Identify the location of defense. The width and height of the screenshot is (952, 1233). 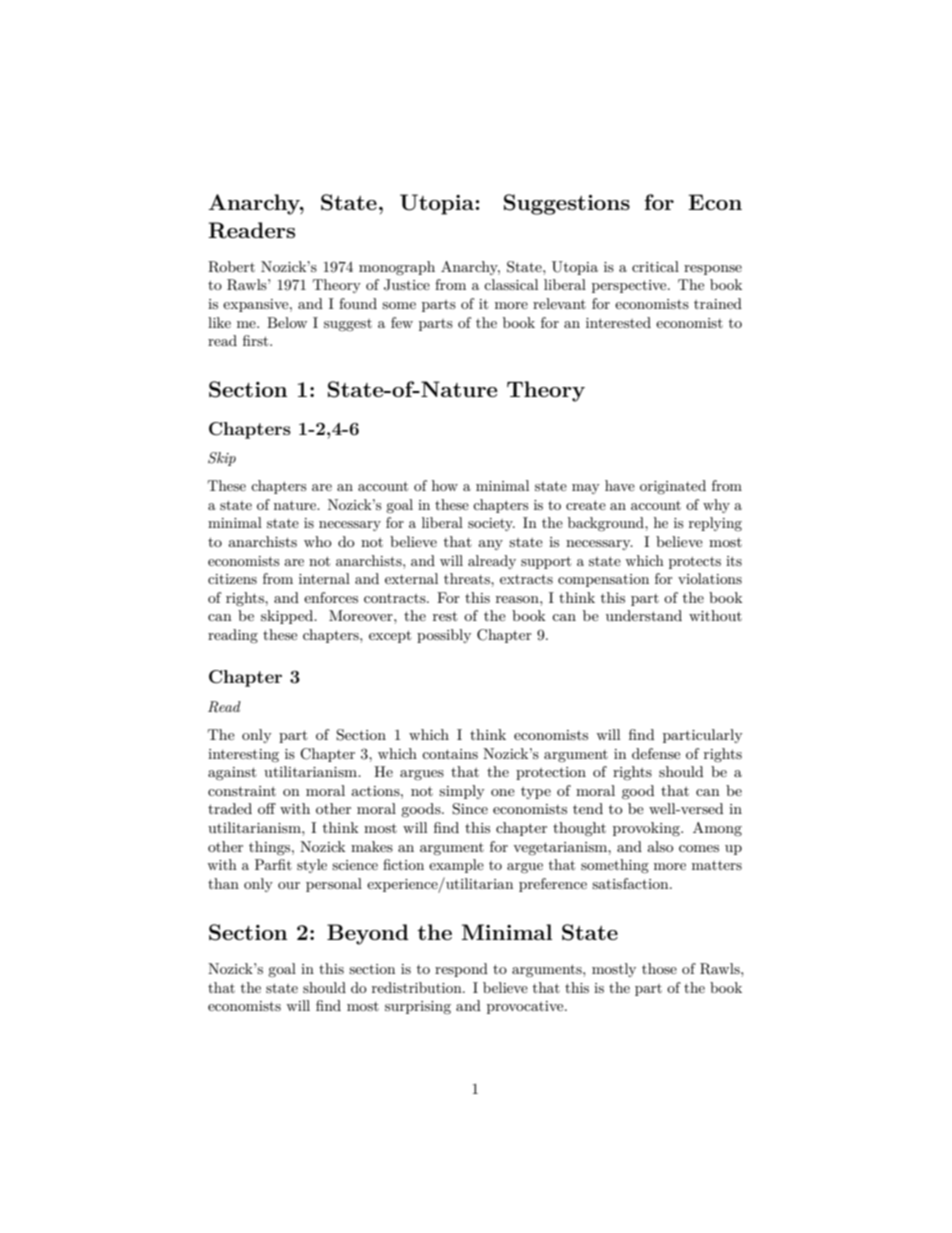
(656, 753).
